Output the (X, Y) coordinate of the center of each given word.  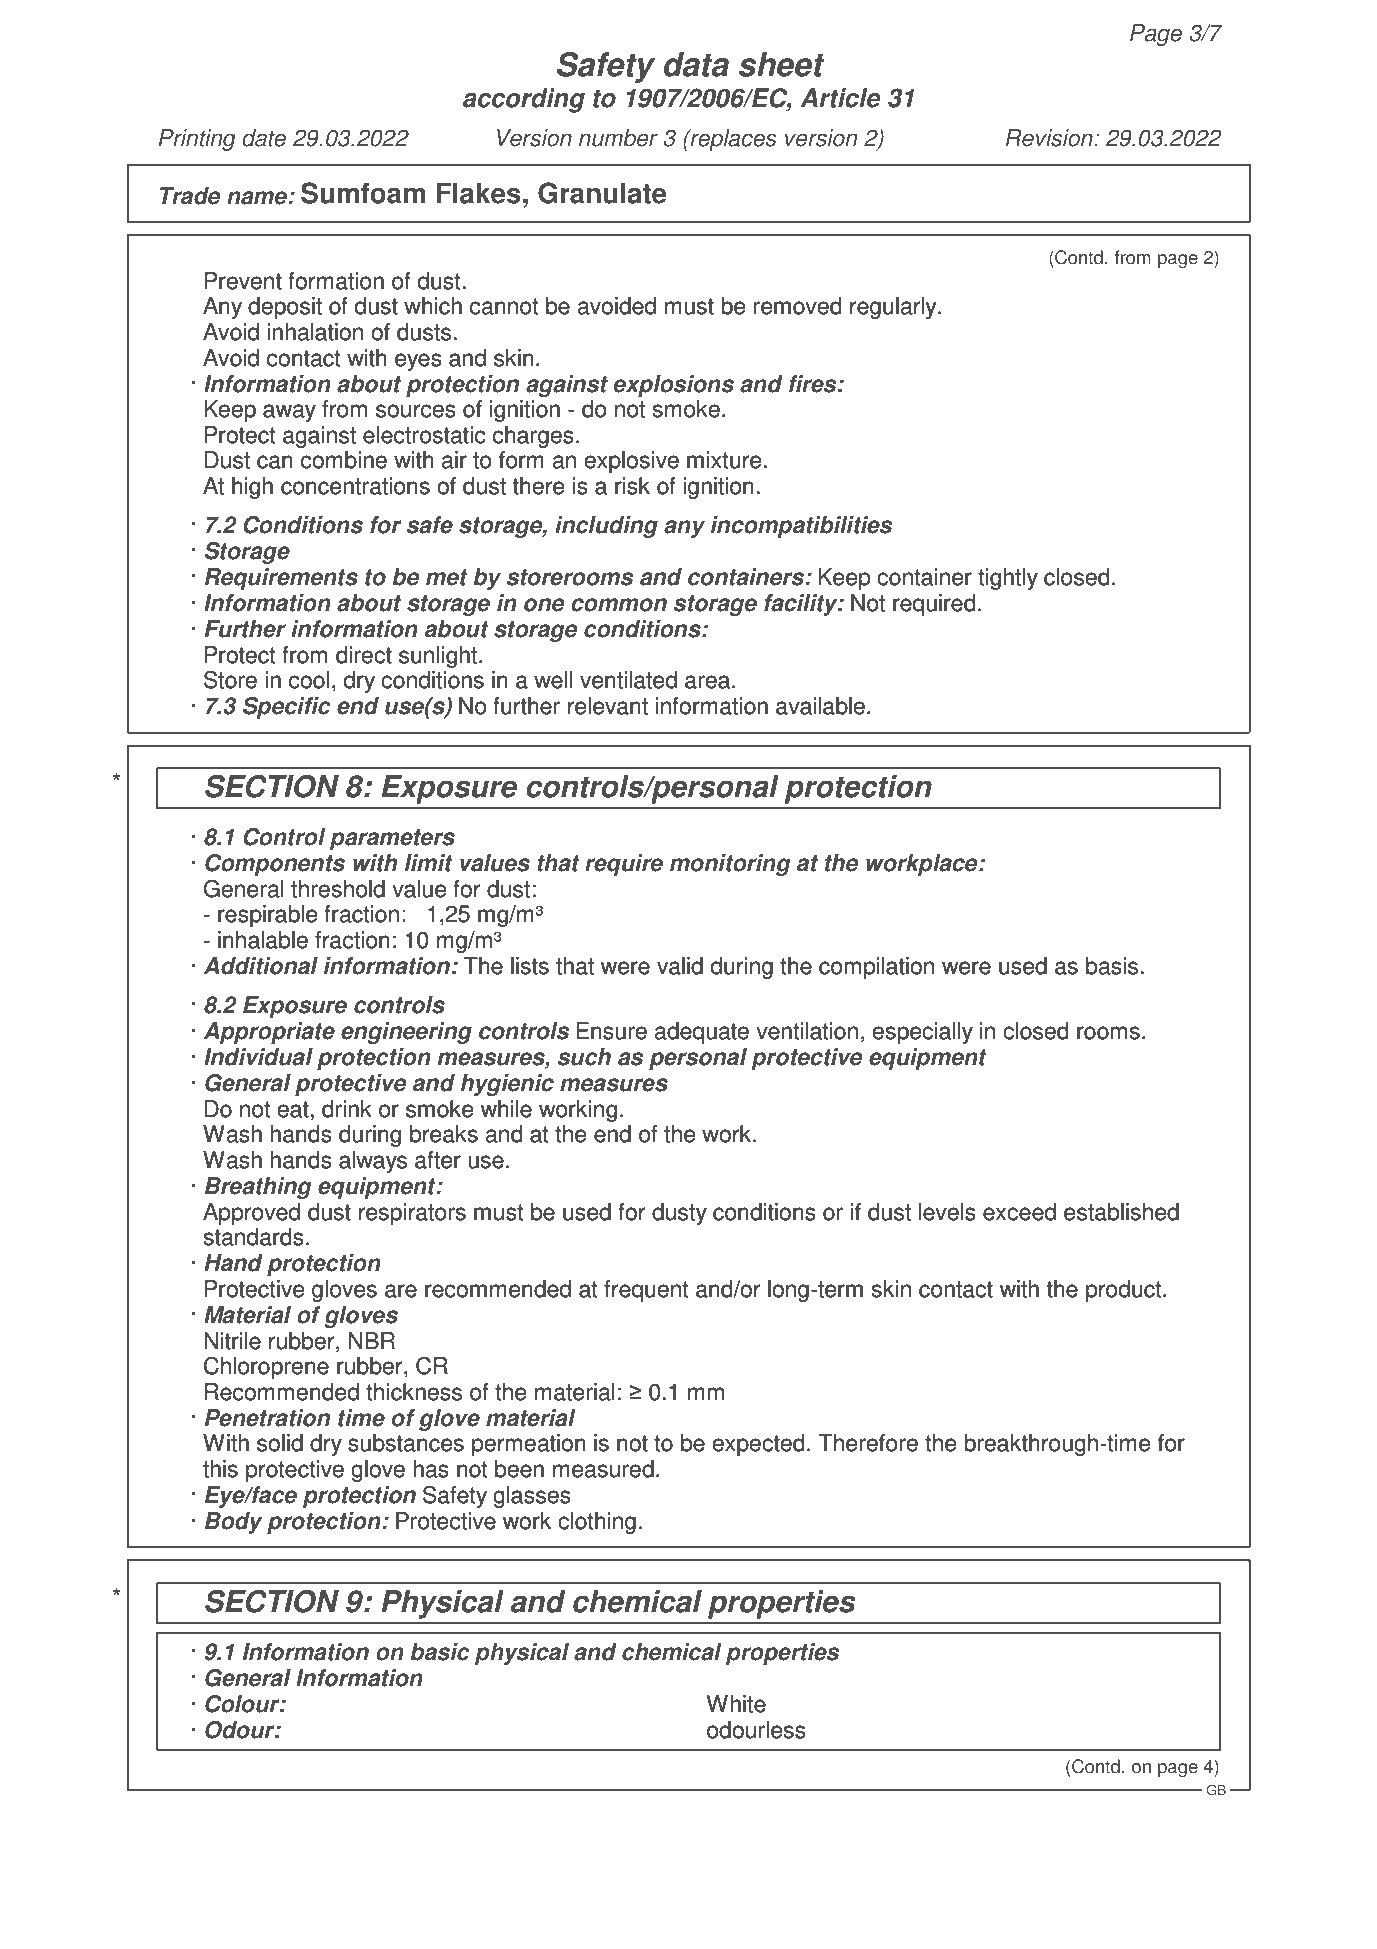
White (736, 1704)
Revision (1050, 138)
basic (440, 1652)
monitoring (730, 865)
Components (275, 865)
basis (1112, 966)
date (264, 138)
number (618, 138)
